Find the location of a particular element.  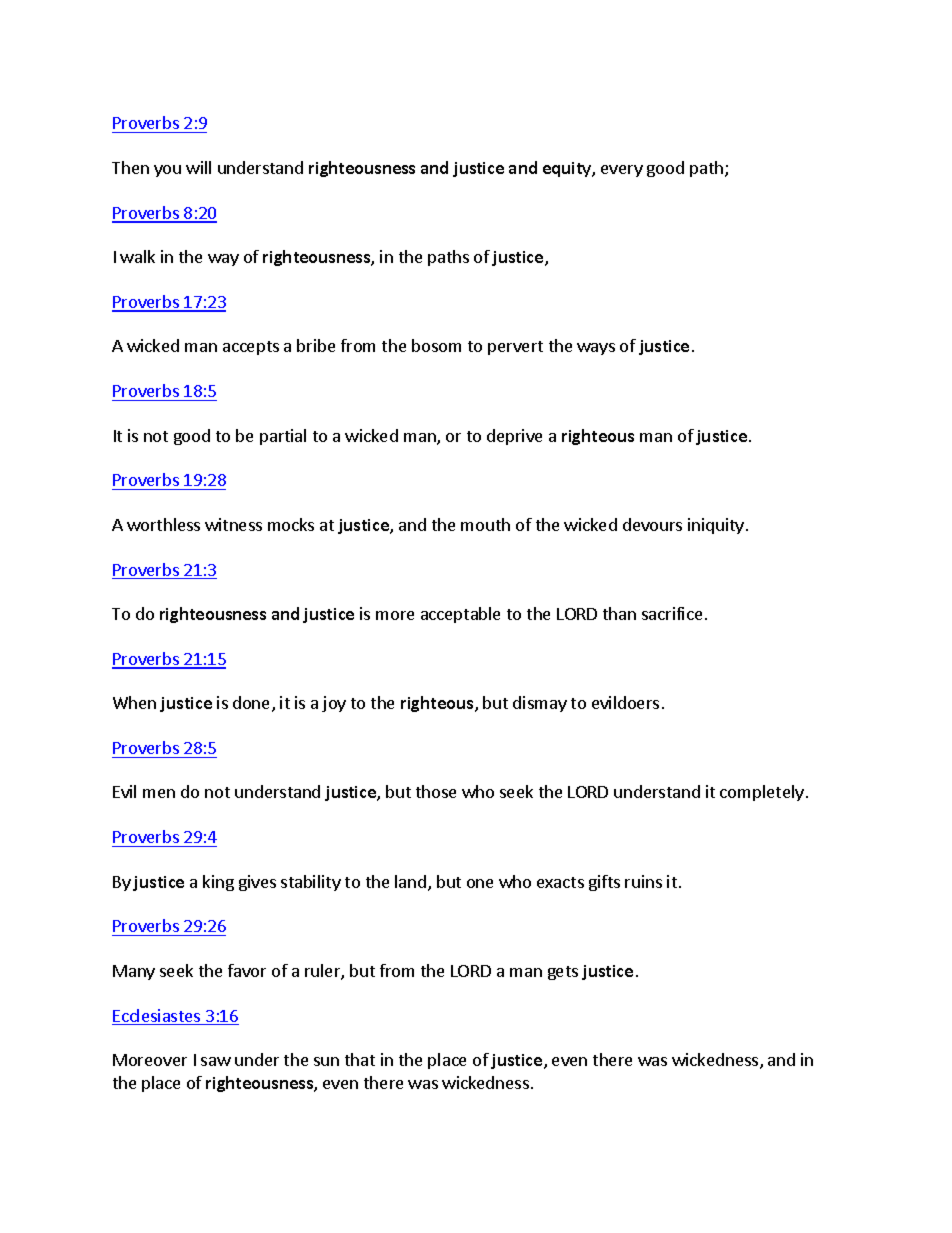

that is located at coordinates (360, 1059).
